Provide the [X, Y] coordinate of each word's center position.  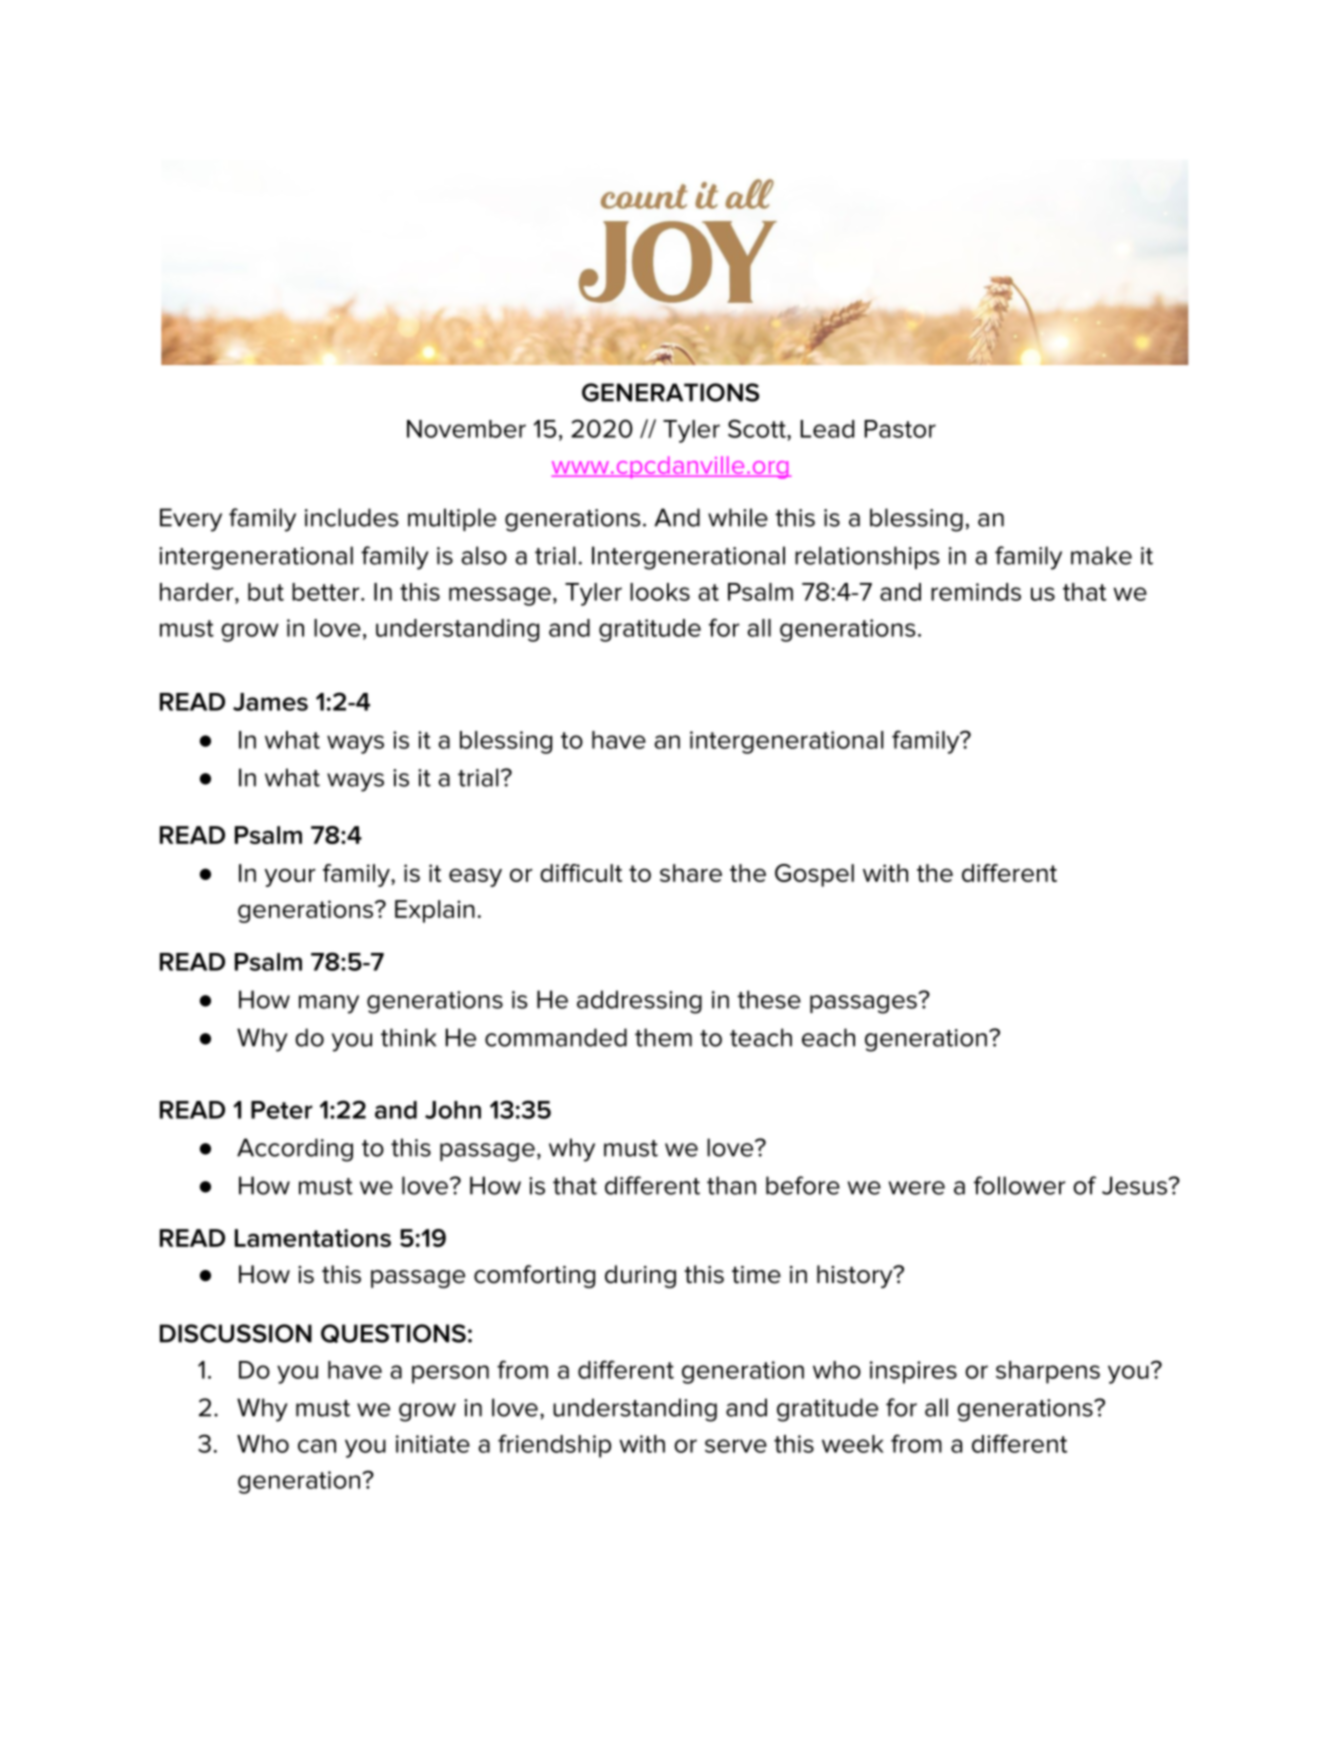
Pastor [900, 429]
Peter [281, 1110]
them [663, 1037]
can [317, 1446]
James [270, 702]
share [691, 873]
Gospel [814, 875]
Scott [758, 428]
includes [352, 517]
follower [1019, 1185]
